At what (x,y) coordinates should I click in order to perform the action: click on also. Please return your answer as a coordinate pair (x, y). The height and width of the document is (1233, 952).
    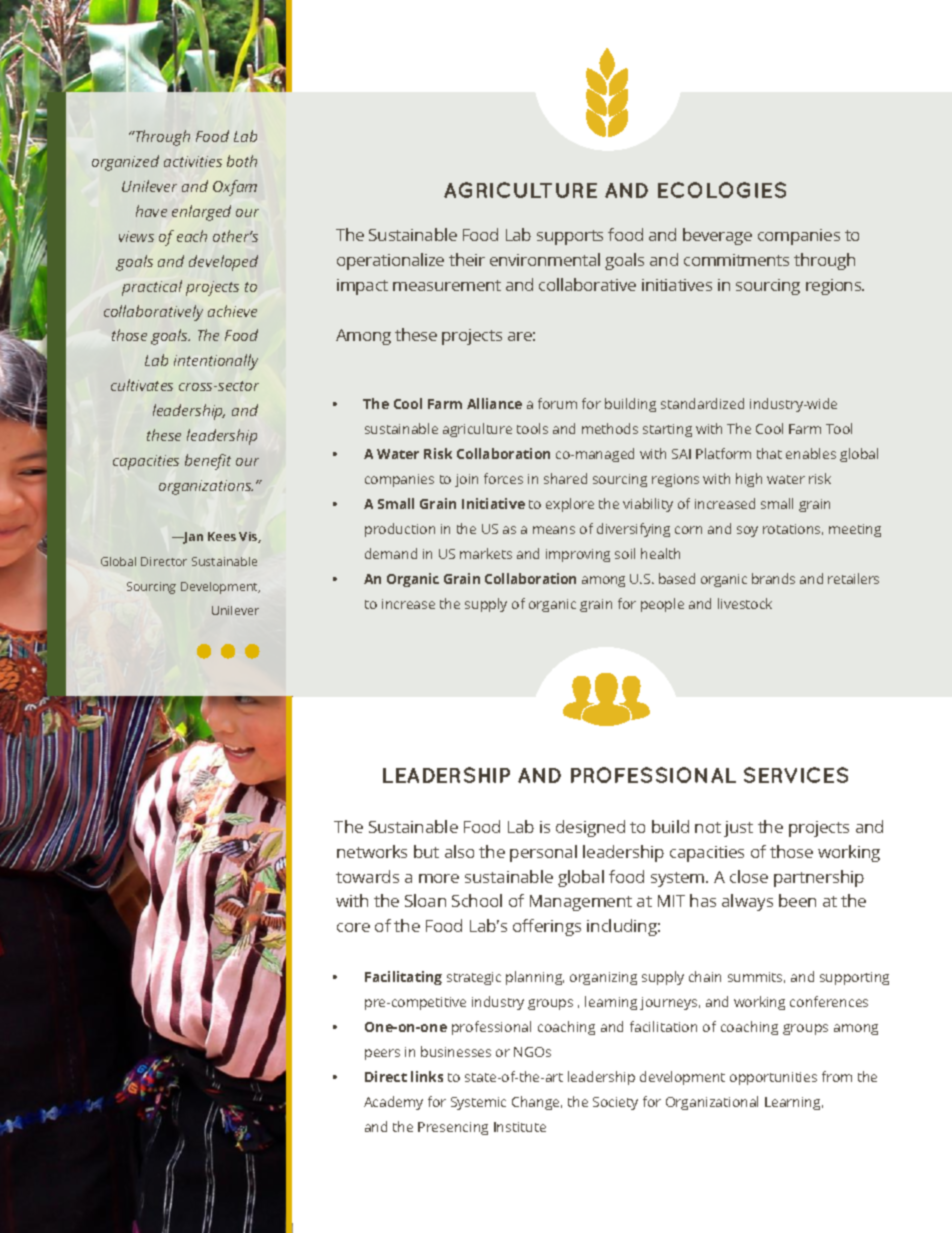
    Looking at the image, I should click on (459, 851).
